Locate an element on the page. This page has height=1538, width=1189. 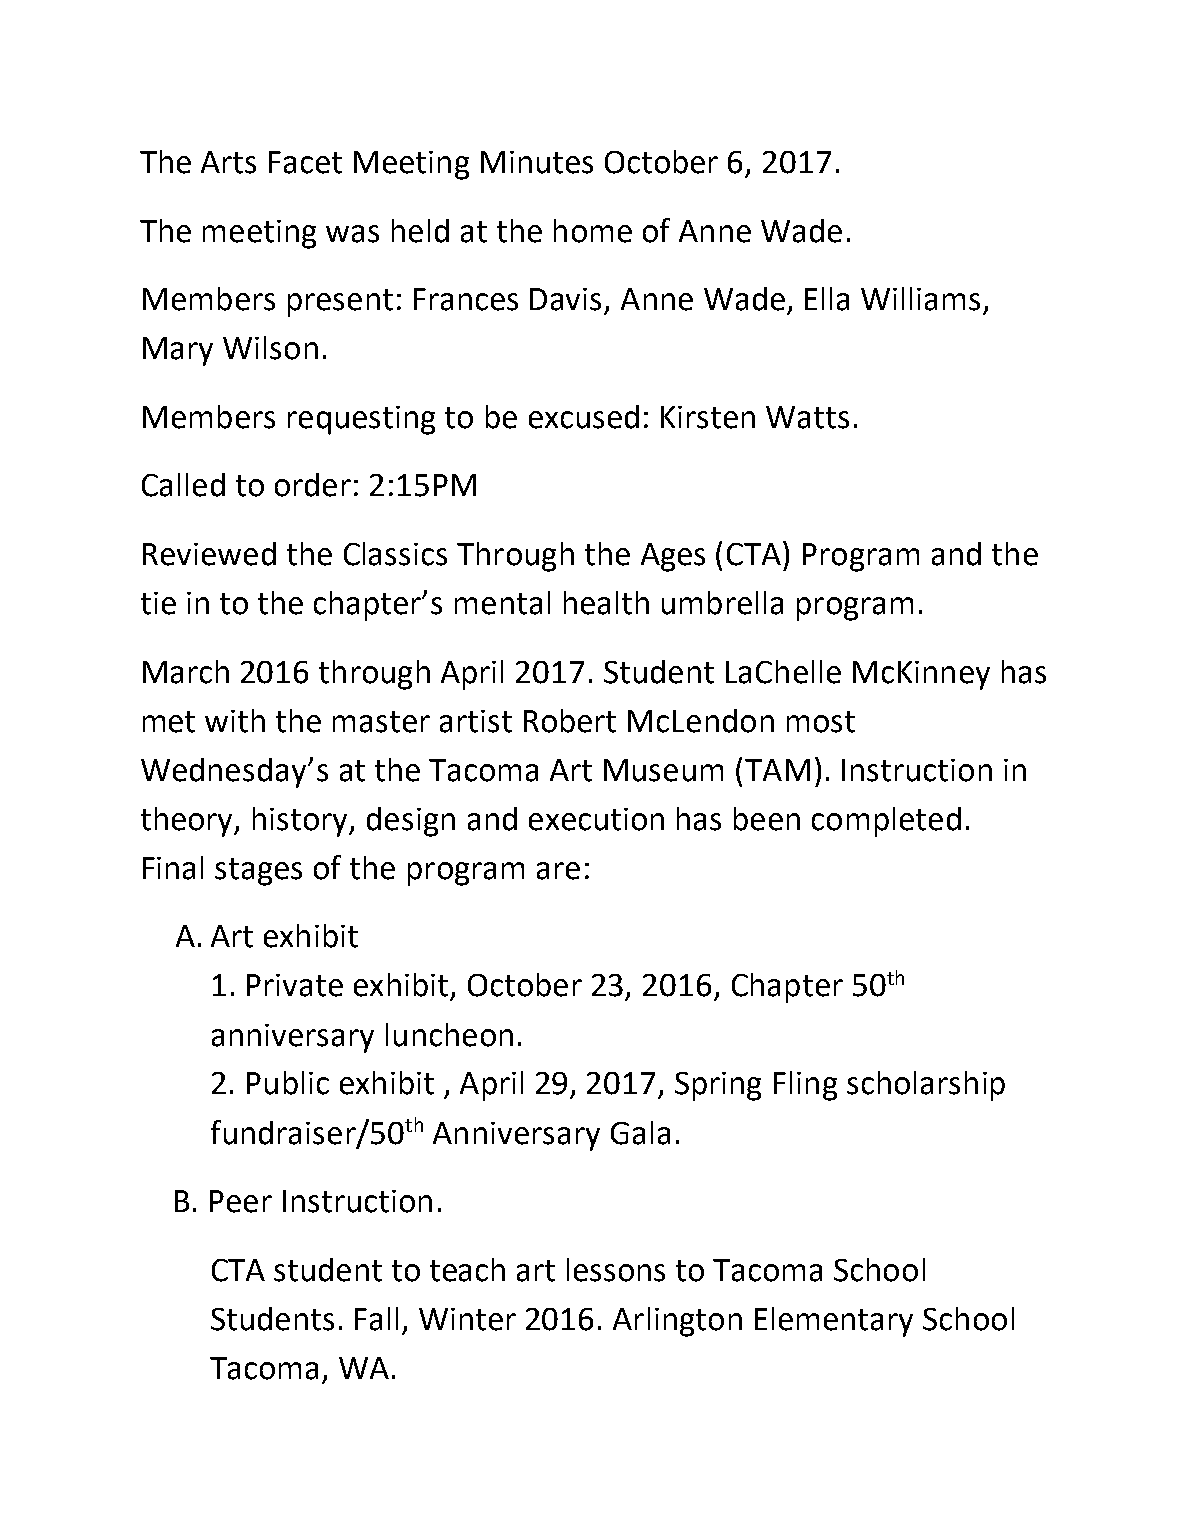
Minutes is located at coordinates (537, 162).
